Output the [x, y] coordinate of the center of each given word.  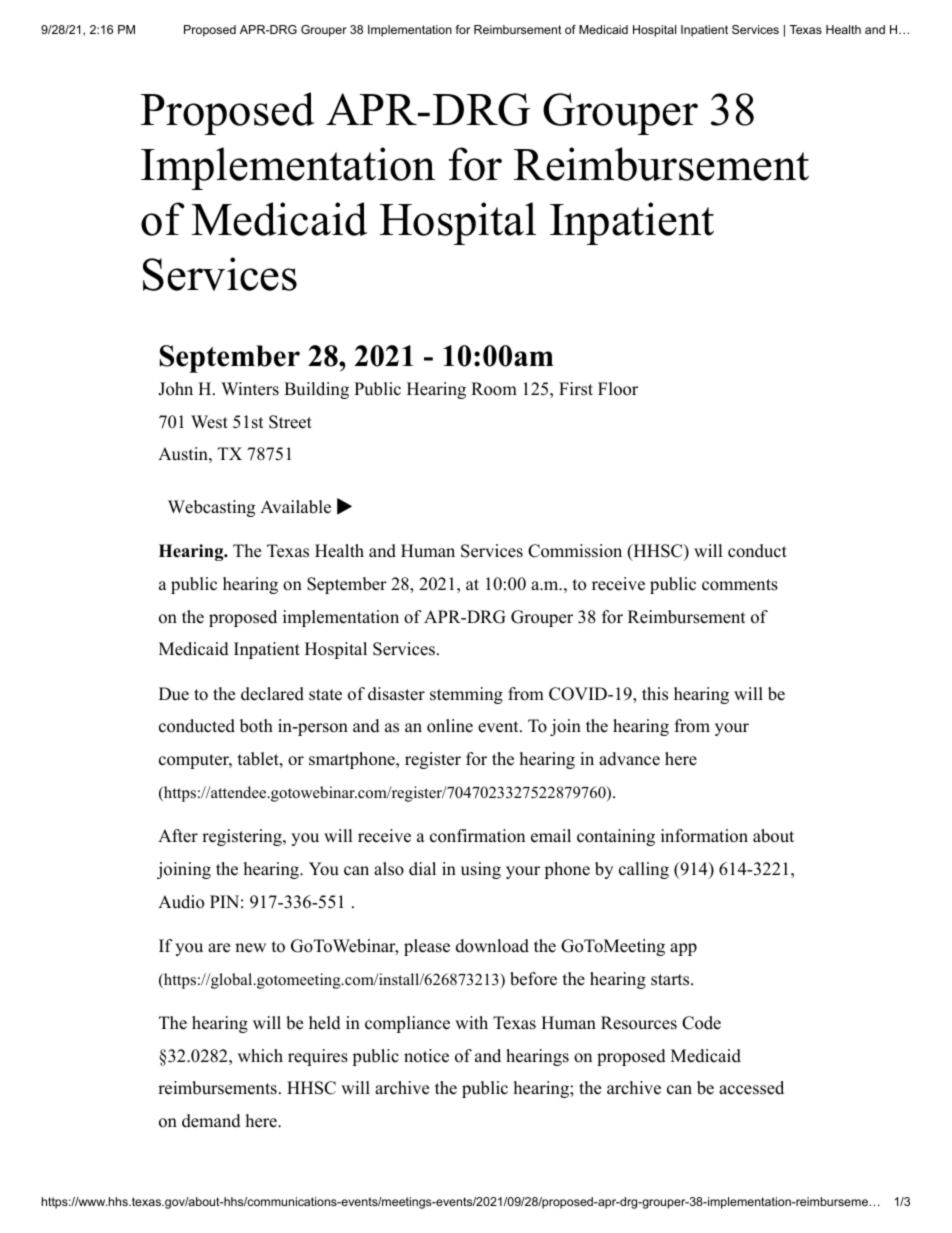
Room [494, 389]
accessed [751, 1088]
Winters [250, 389]
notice [426, 1056]
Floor [618, 389]
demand [211, 1121]
